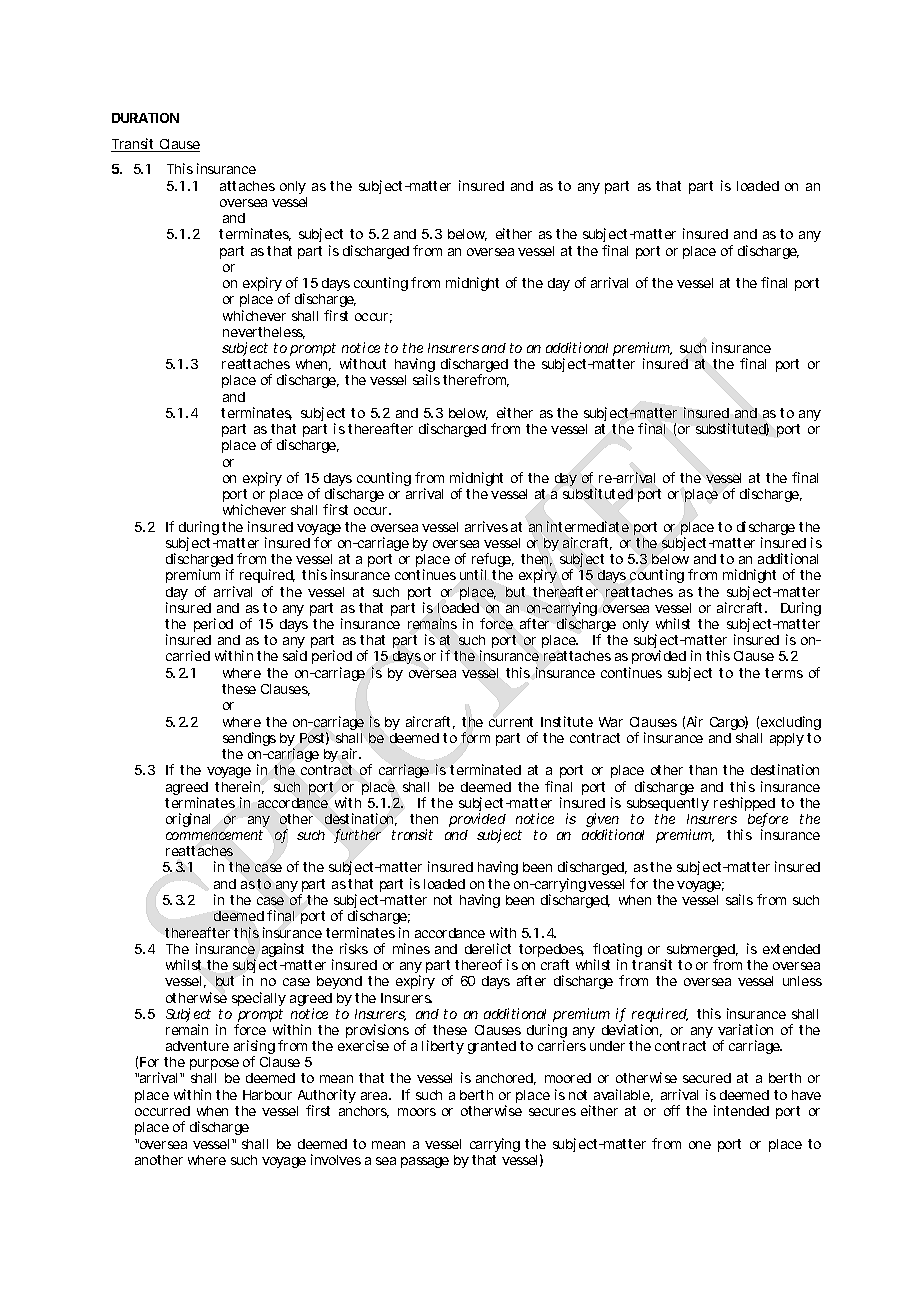 The image size is (924, 1308). What do you see at coordinates (239, 787) in the page?
I see `therein` at bounding box center [239, 787].
